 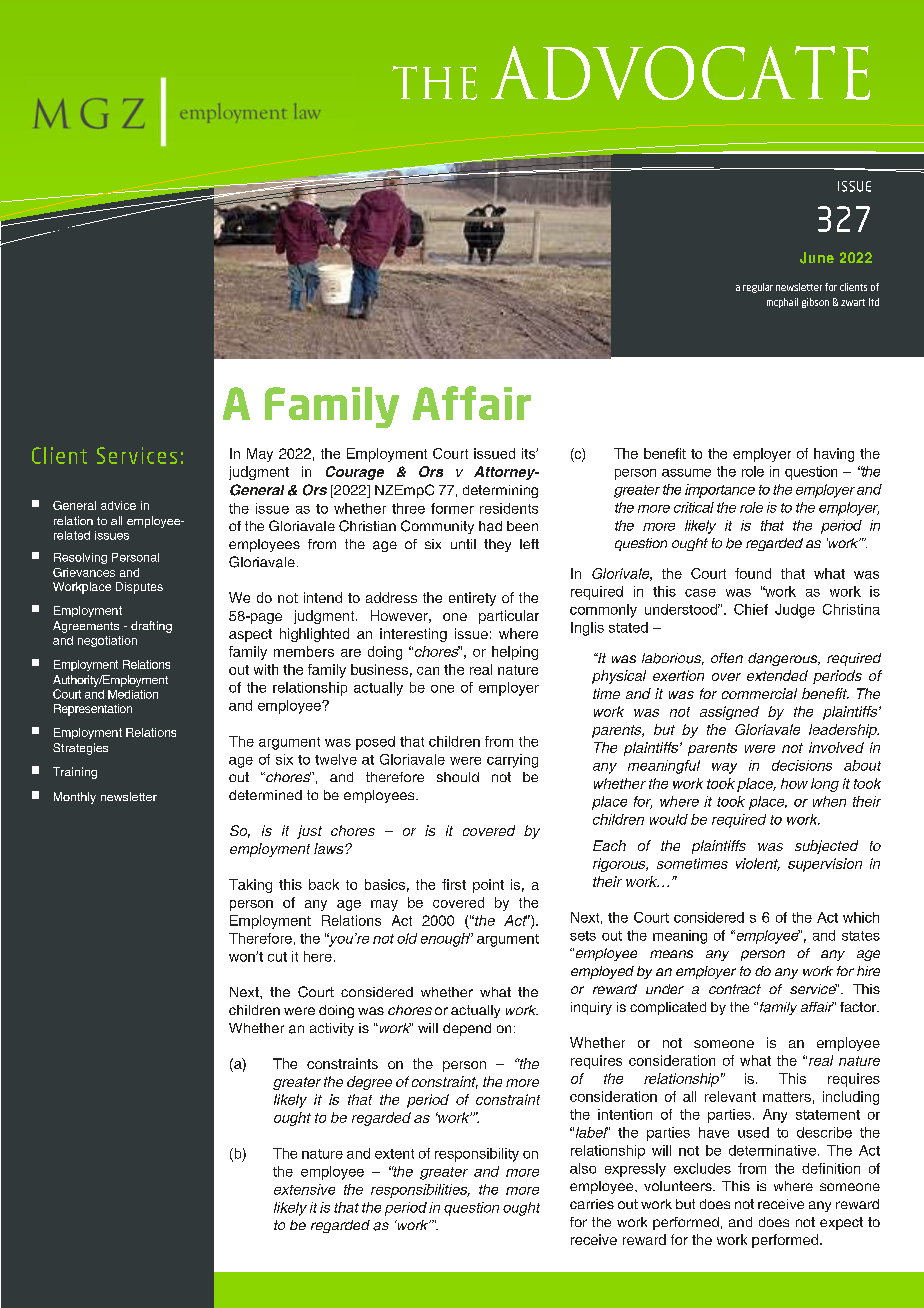 What do you see at coordinates (680, 73) in the screenshot?
I see `Advocate` at bounding box center [680, 73].
